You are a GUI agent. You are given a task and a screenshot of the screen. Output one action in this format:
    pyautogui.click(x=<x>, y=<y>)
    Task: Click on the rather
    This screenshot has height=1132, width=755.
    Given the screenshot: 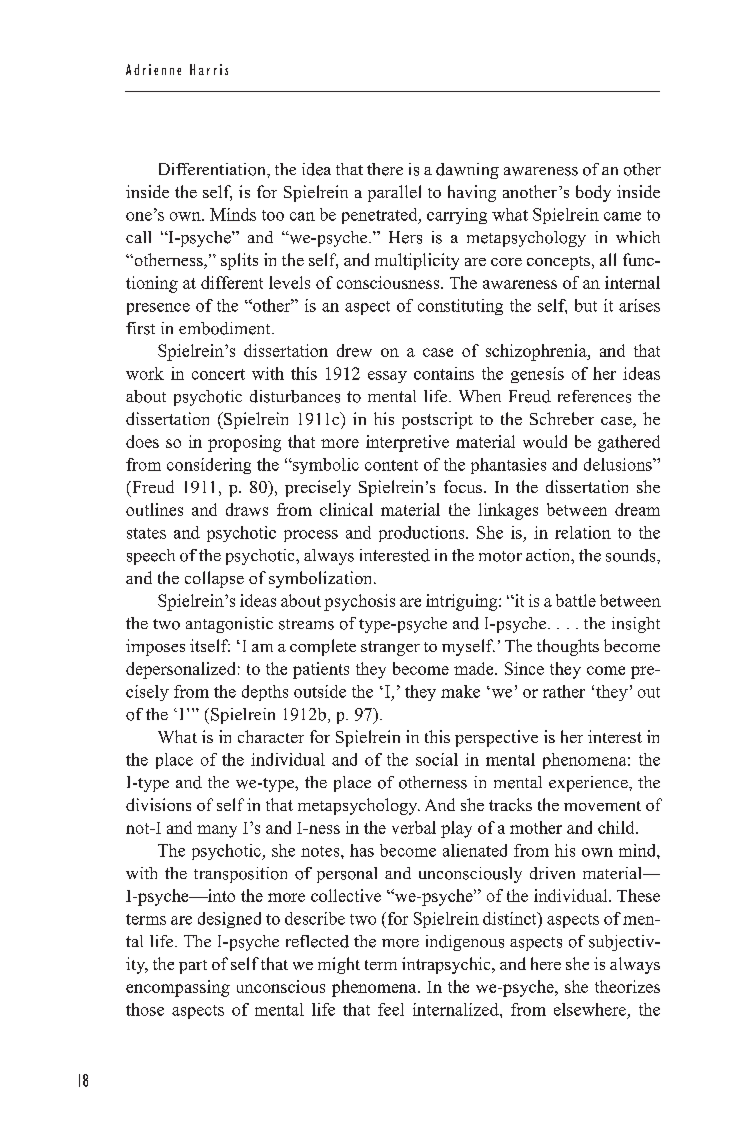 What is the action you would take?
    pyautogui.click(x=564, y=691)
